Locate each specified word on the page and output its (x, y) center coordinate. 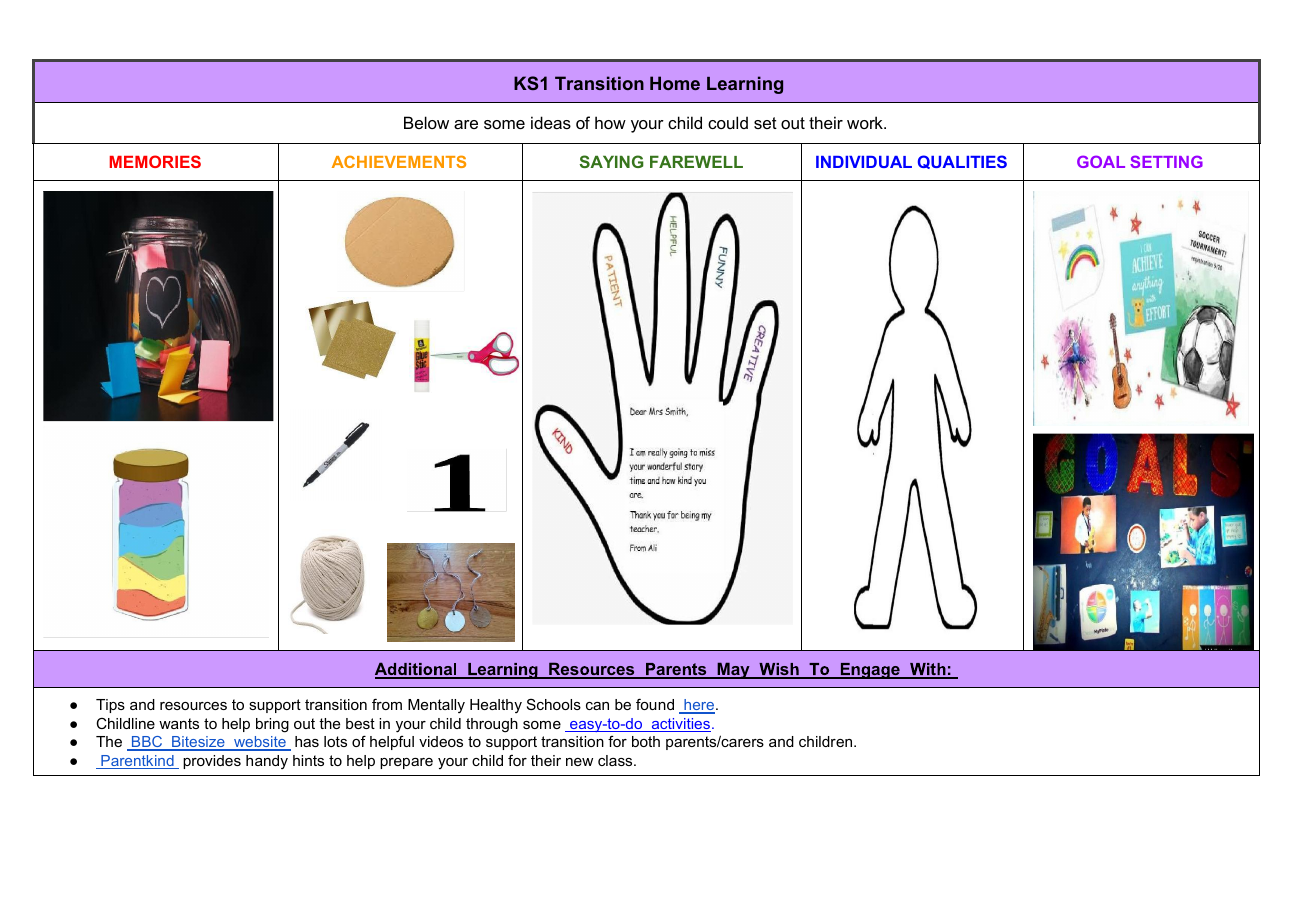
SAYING (612, 161)
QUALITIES (962, 162)
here (698, 706)
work (866, 122)
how (610, 122)
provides (212, 762)
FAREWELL (696, 162)
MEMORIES (155, 161)
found (655, 704)
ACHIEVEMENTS (399, 161)
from (387, 704)
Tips (110, 706)
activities (680, 725)
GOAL (1101, 161)
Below (426, 122)
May (733, 670)
